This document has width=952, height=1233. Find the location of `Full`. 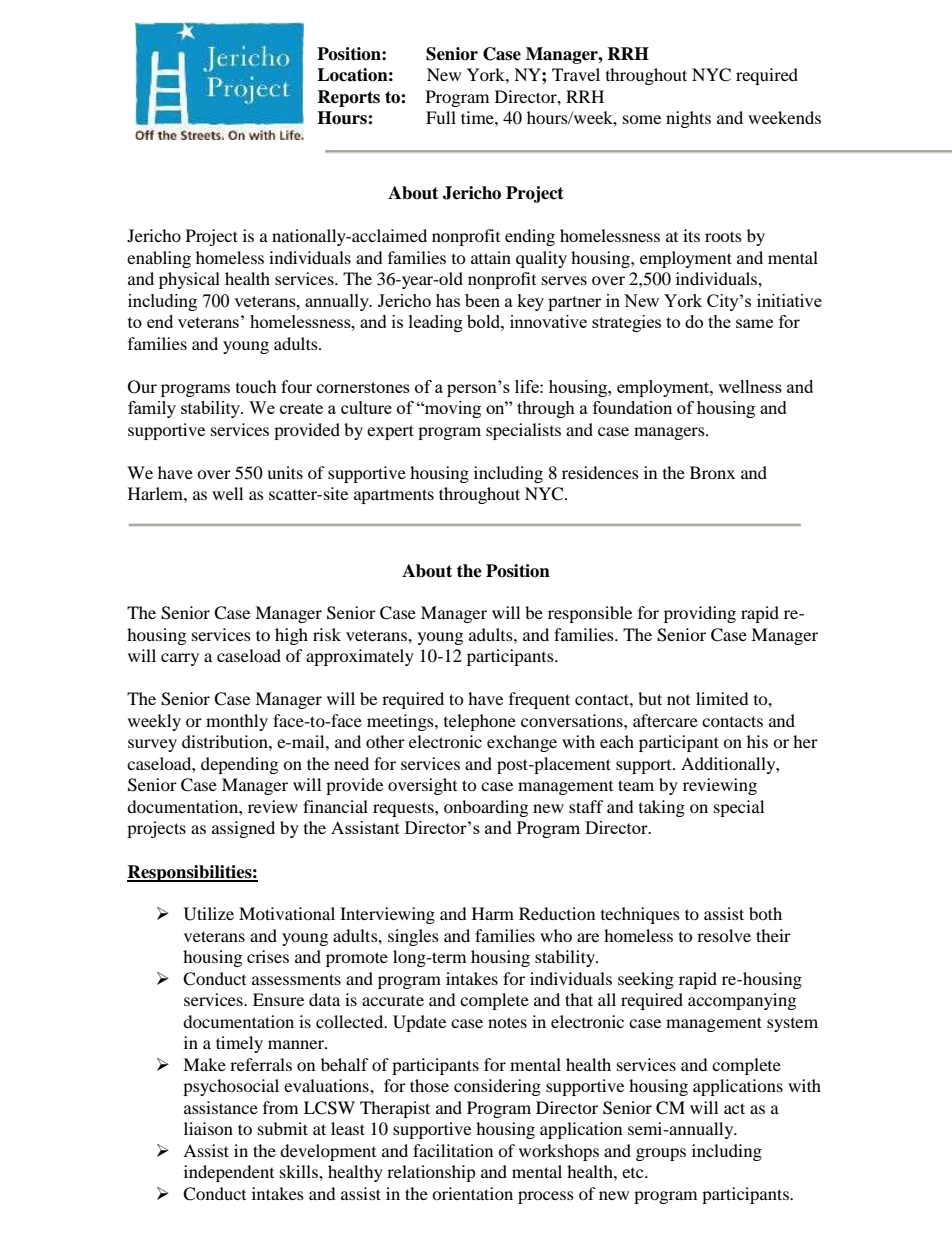

Full is located at coordinates (441, 117).
